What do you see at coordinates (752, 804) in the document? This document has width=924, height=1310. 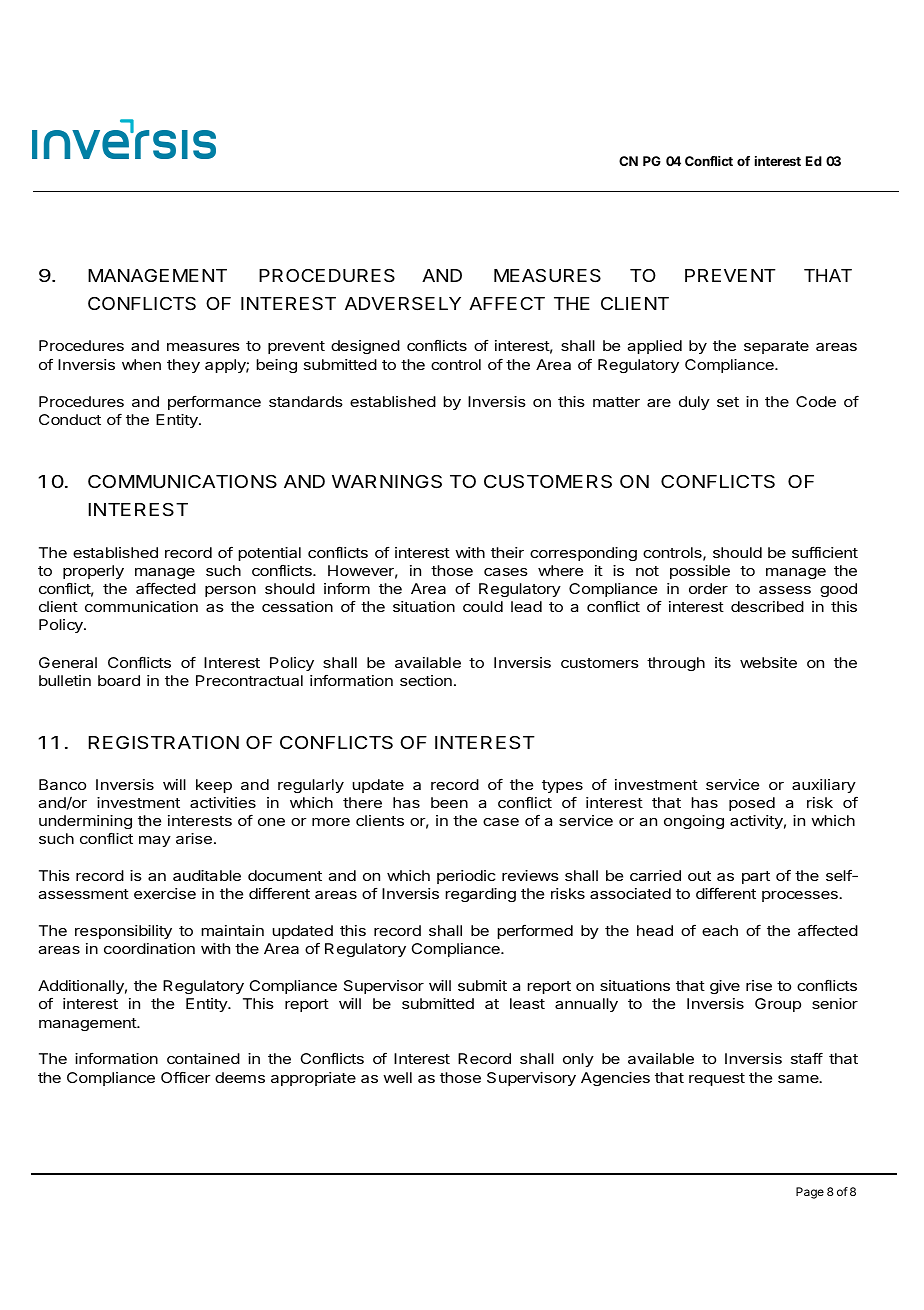 I see `posed` at bounding box center [752, 804].
